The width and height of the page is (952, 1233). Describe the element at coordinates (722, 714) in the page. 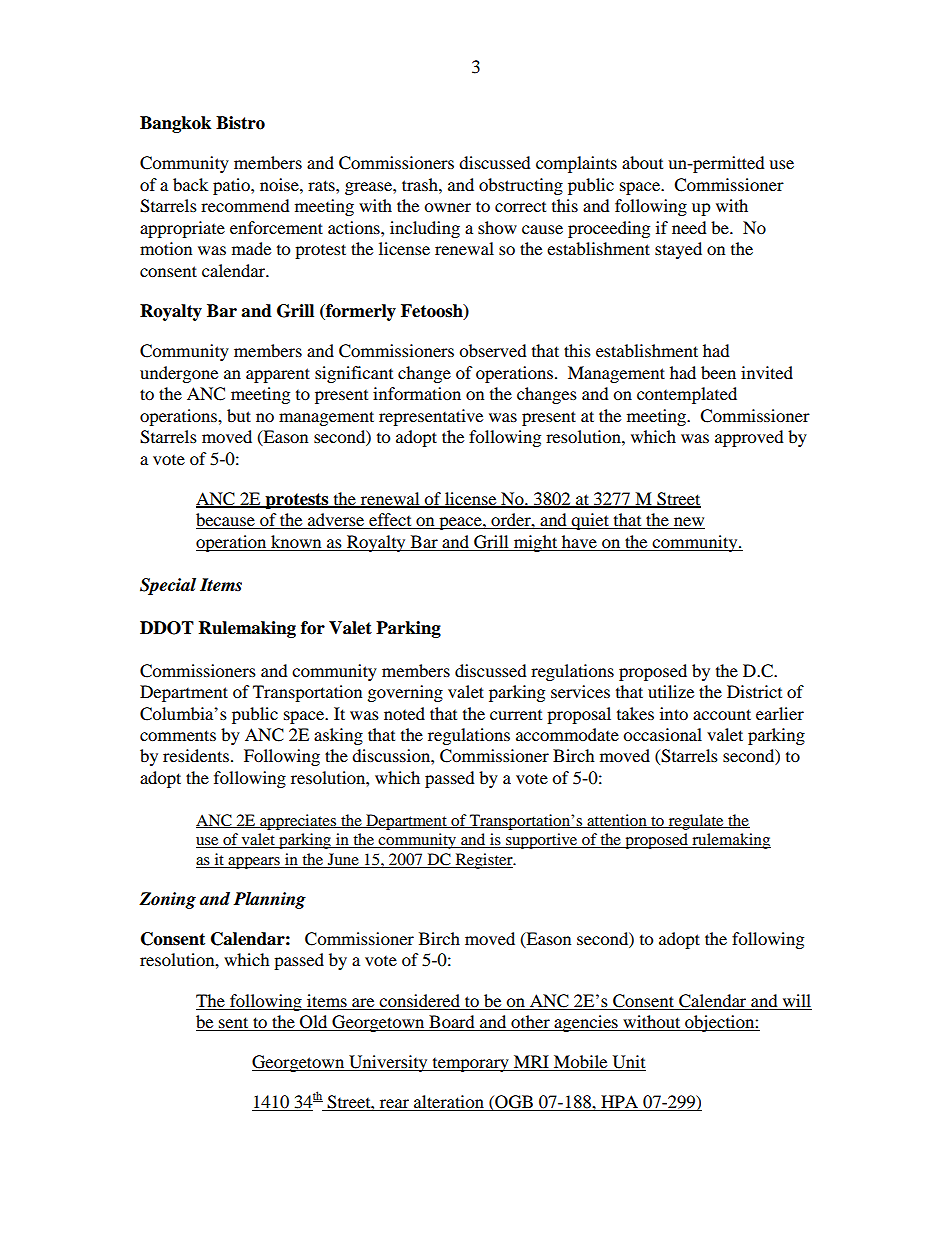

I see `account` at that location.
